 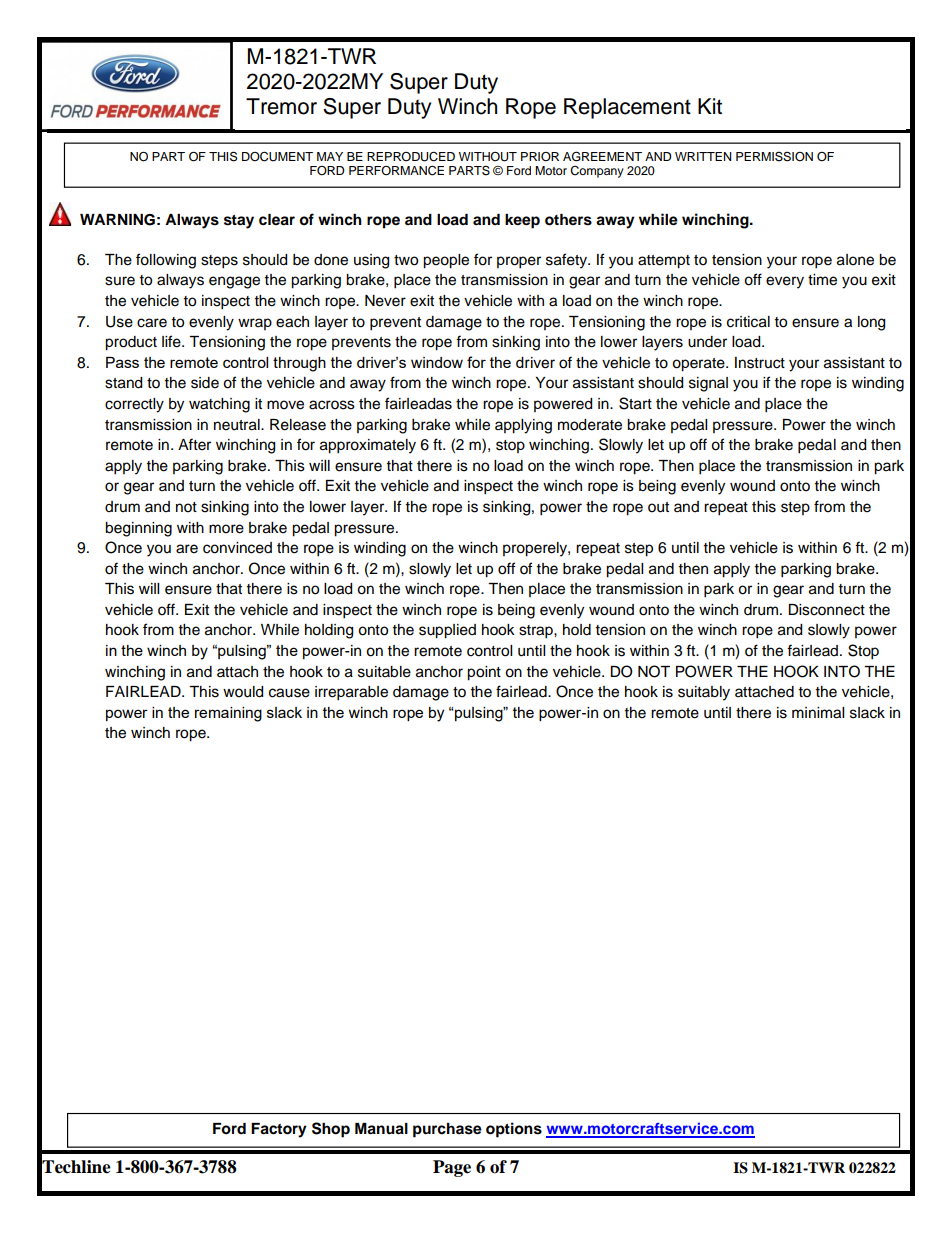 What do you see at coordinates (774, 156) in the image?
I see `PERMISSION` at bounding box center [774, 156].
